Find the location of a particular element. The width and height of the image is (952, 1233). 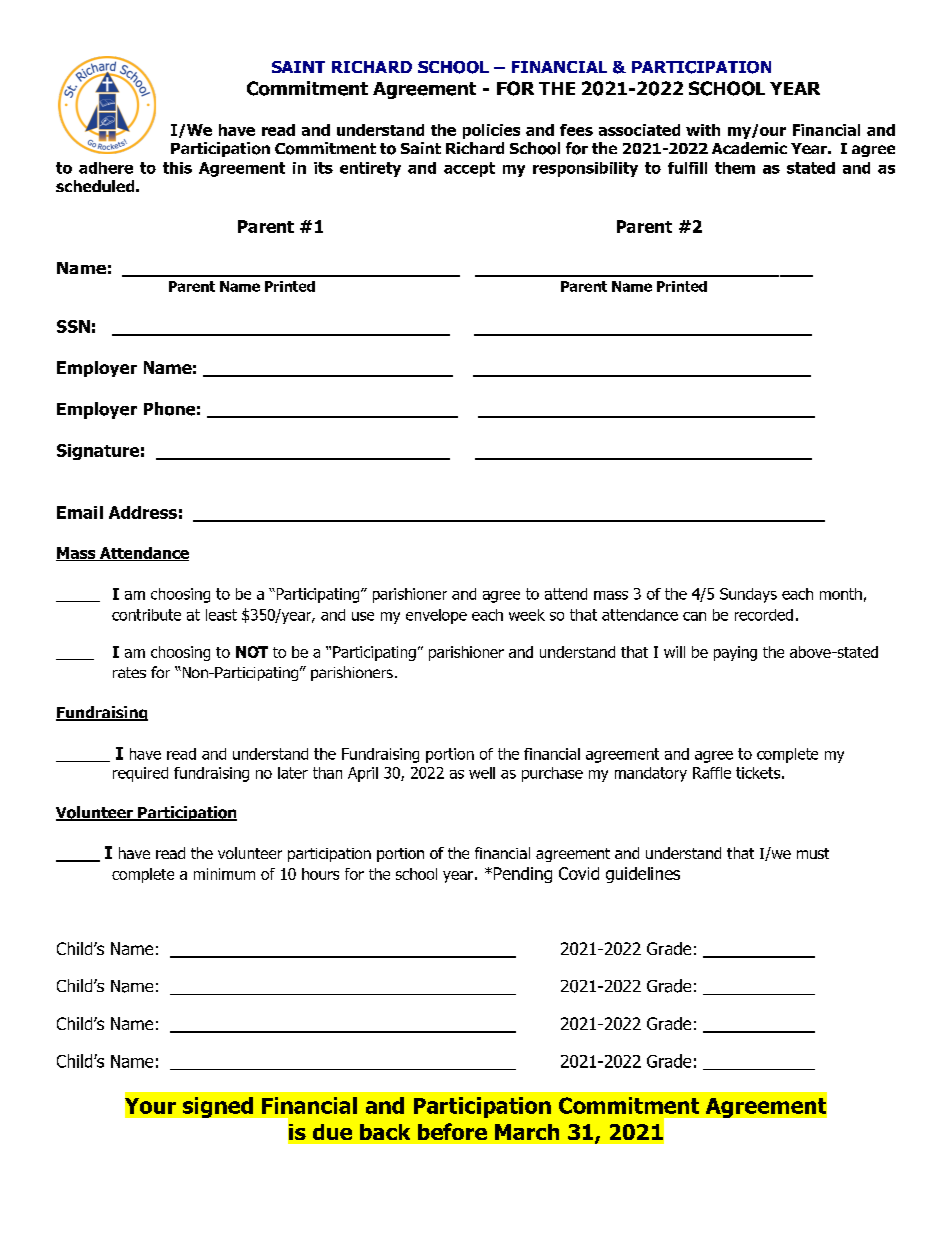

this is located at coordinates (177, 168).
